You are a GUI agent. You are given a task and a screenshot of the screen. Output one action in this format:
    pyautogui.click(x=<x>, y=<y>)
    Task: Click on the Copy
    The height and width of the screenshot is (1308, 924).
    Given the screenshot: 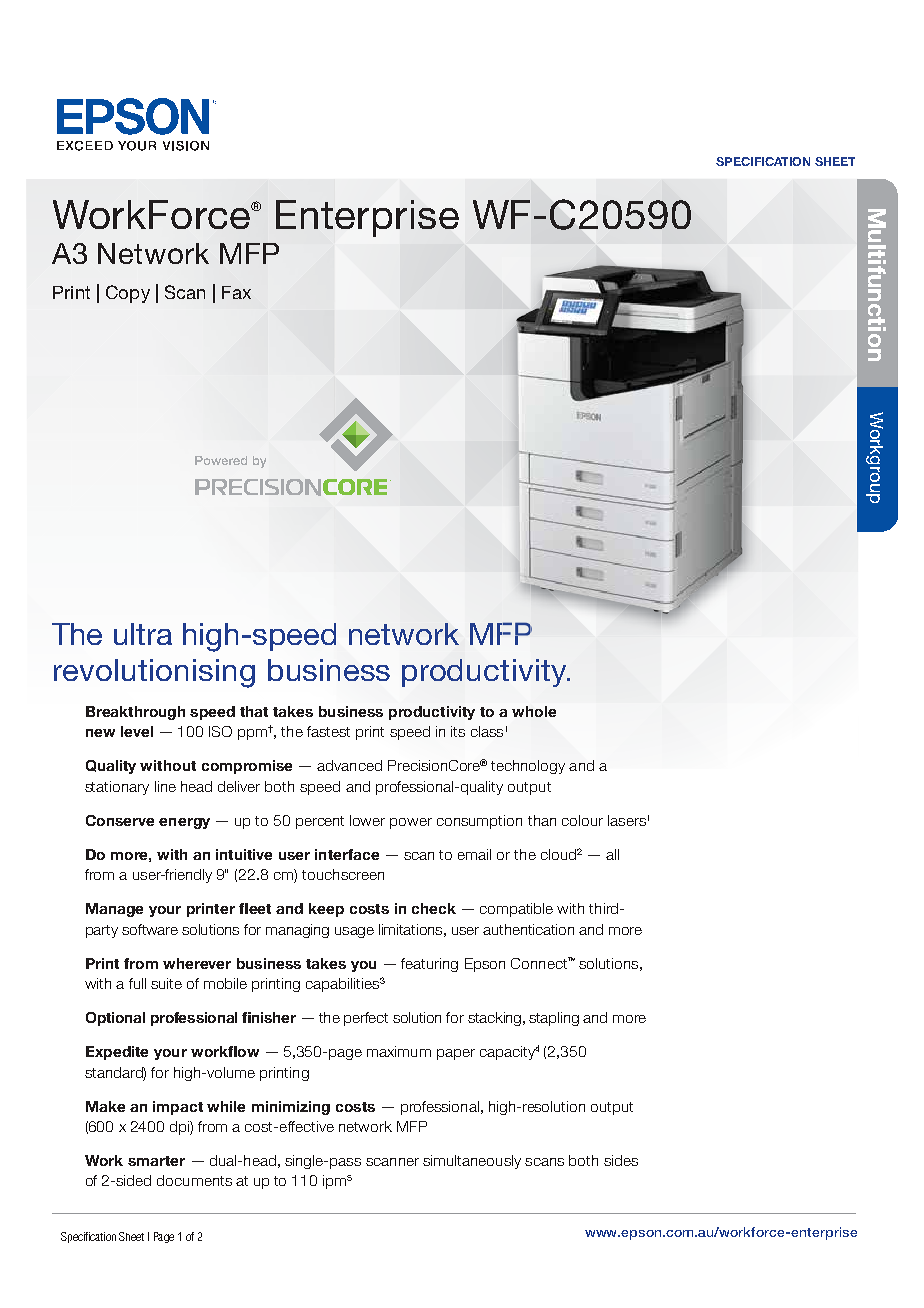 What is the action you would take?
    pyautogui.click(x=128, y=294)
